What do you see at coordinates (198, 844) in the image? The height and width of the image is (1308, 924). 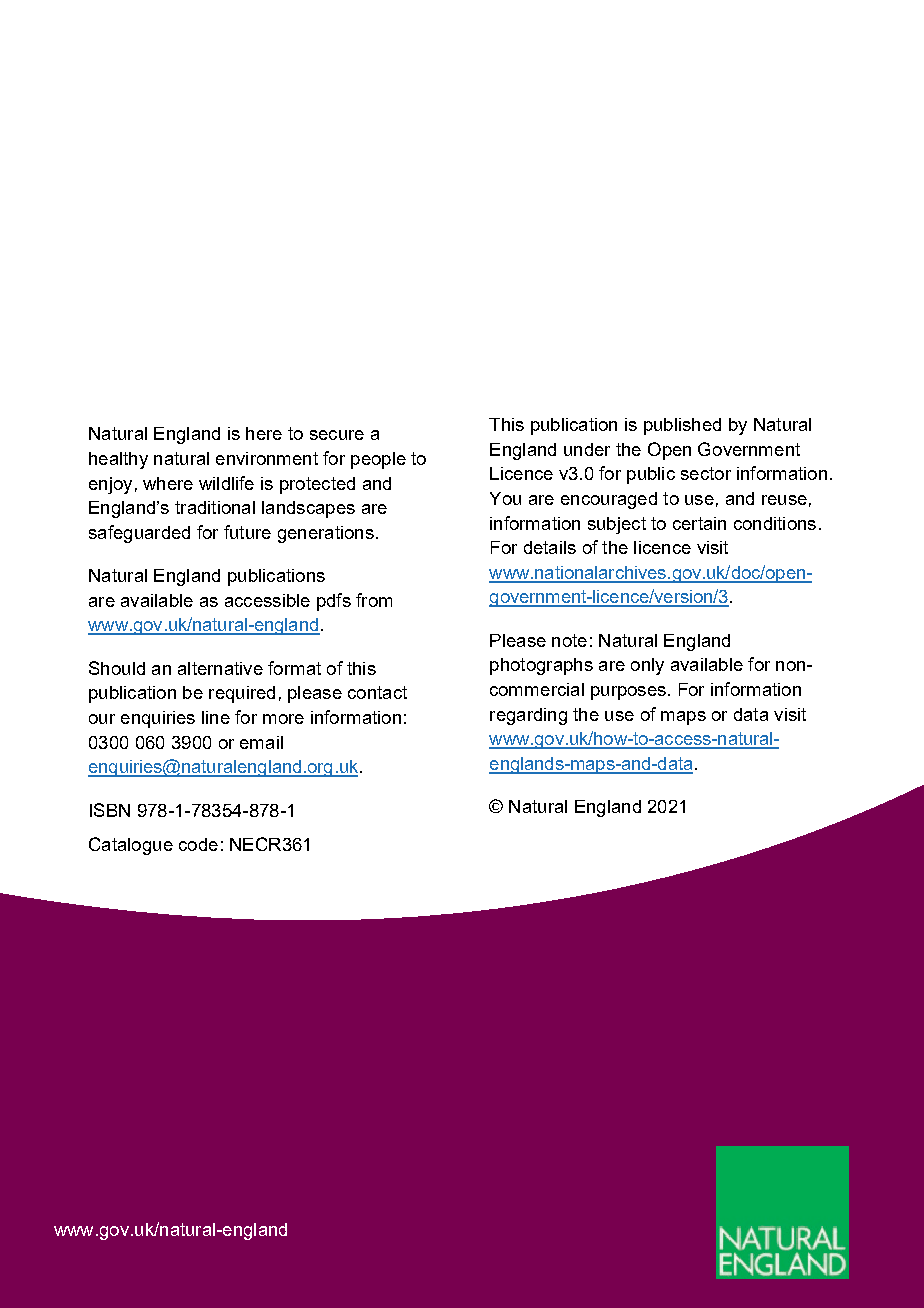 I see `code` at bounding box center [198, 844].
